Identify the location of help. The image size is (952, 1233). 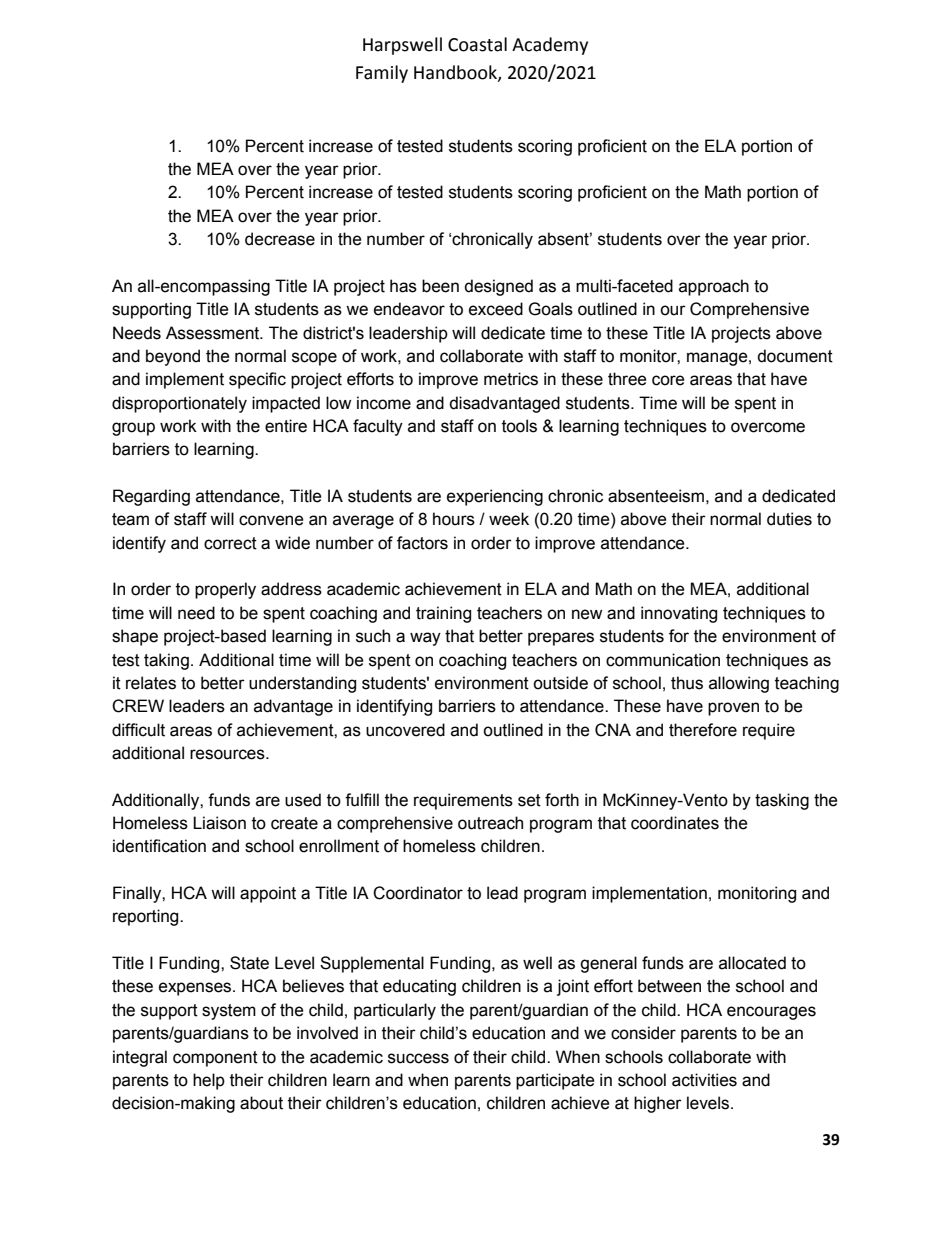
(209, 1081).
